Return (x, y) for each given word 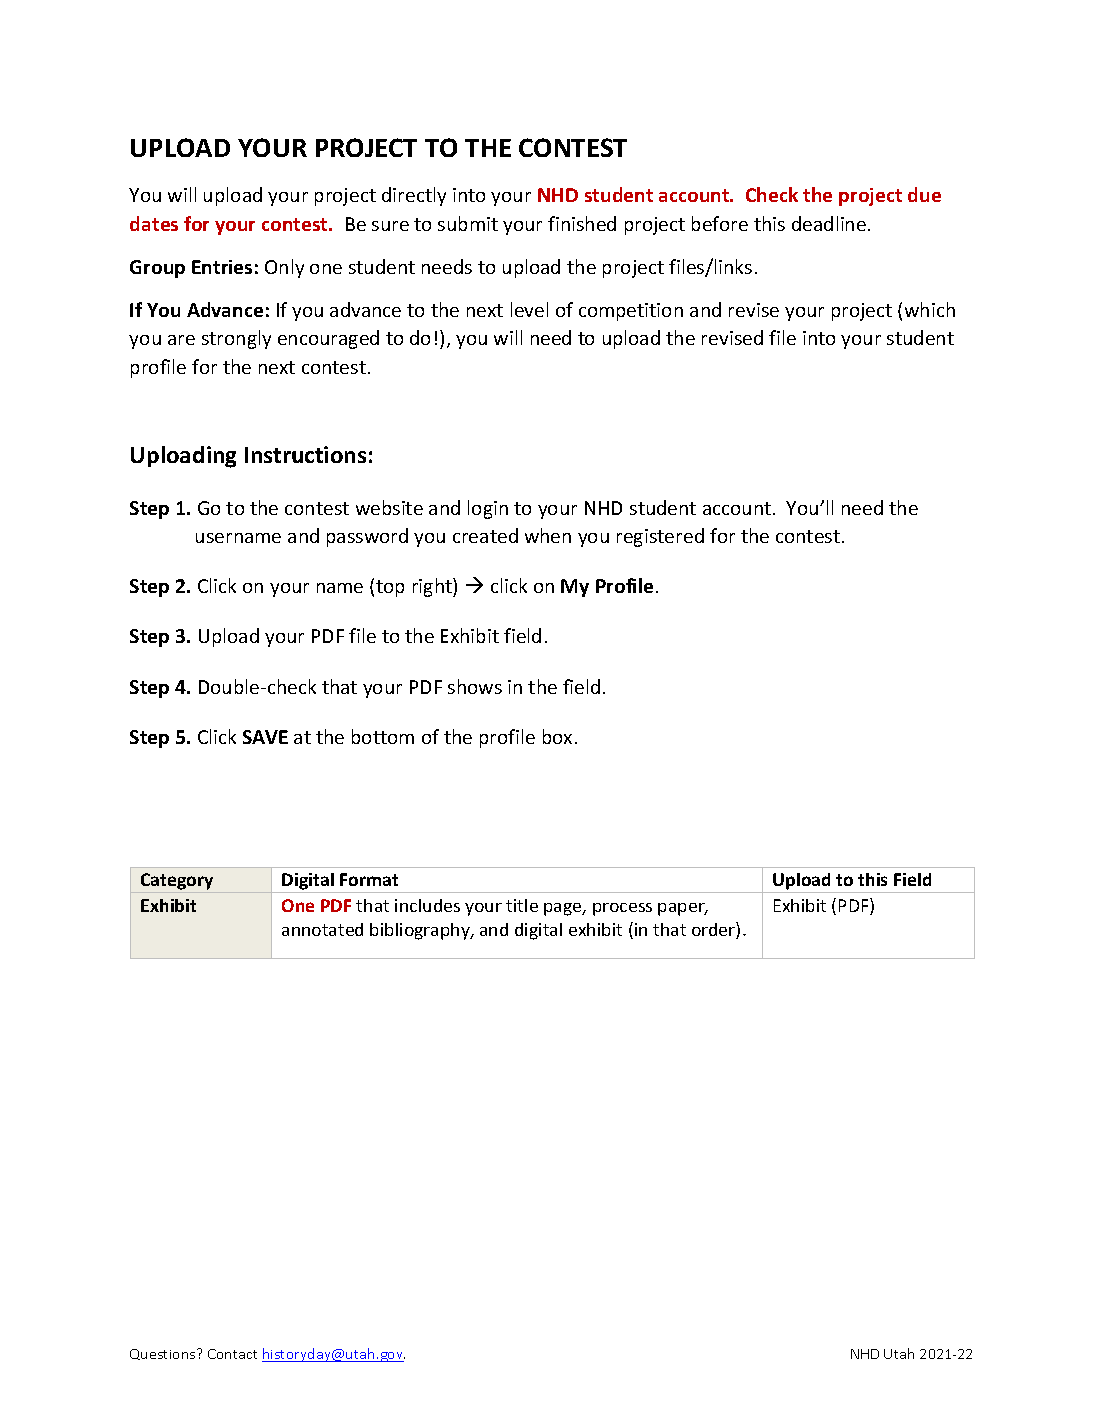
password (367, 537)
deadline (829, 223)
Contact (232, 1354)
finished (582, 223)
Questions (164, 1354)
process (622, 909)
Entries (222, 267)
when (548, 535)
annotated (322, 929)
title (522, 905)
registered (660, 537)
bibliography (421, 931)
